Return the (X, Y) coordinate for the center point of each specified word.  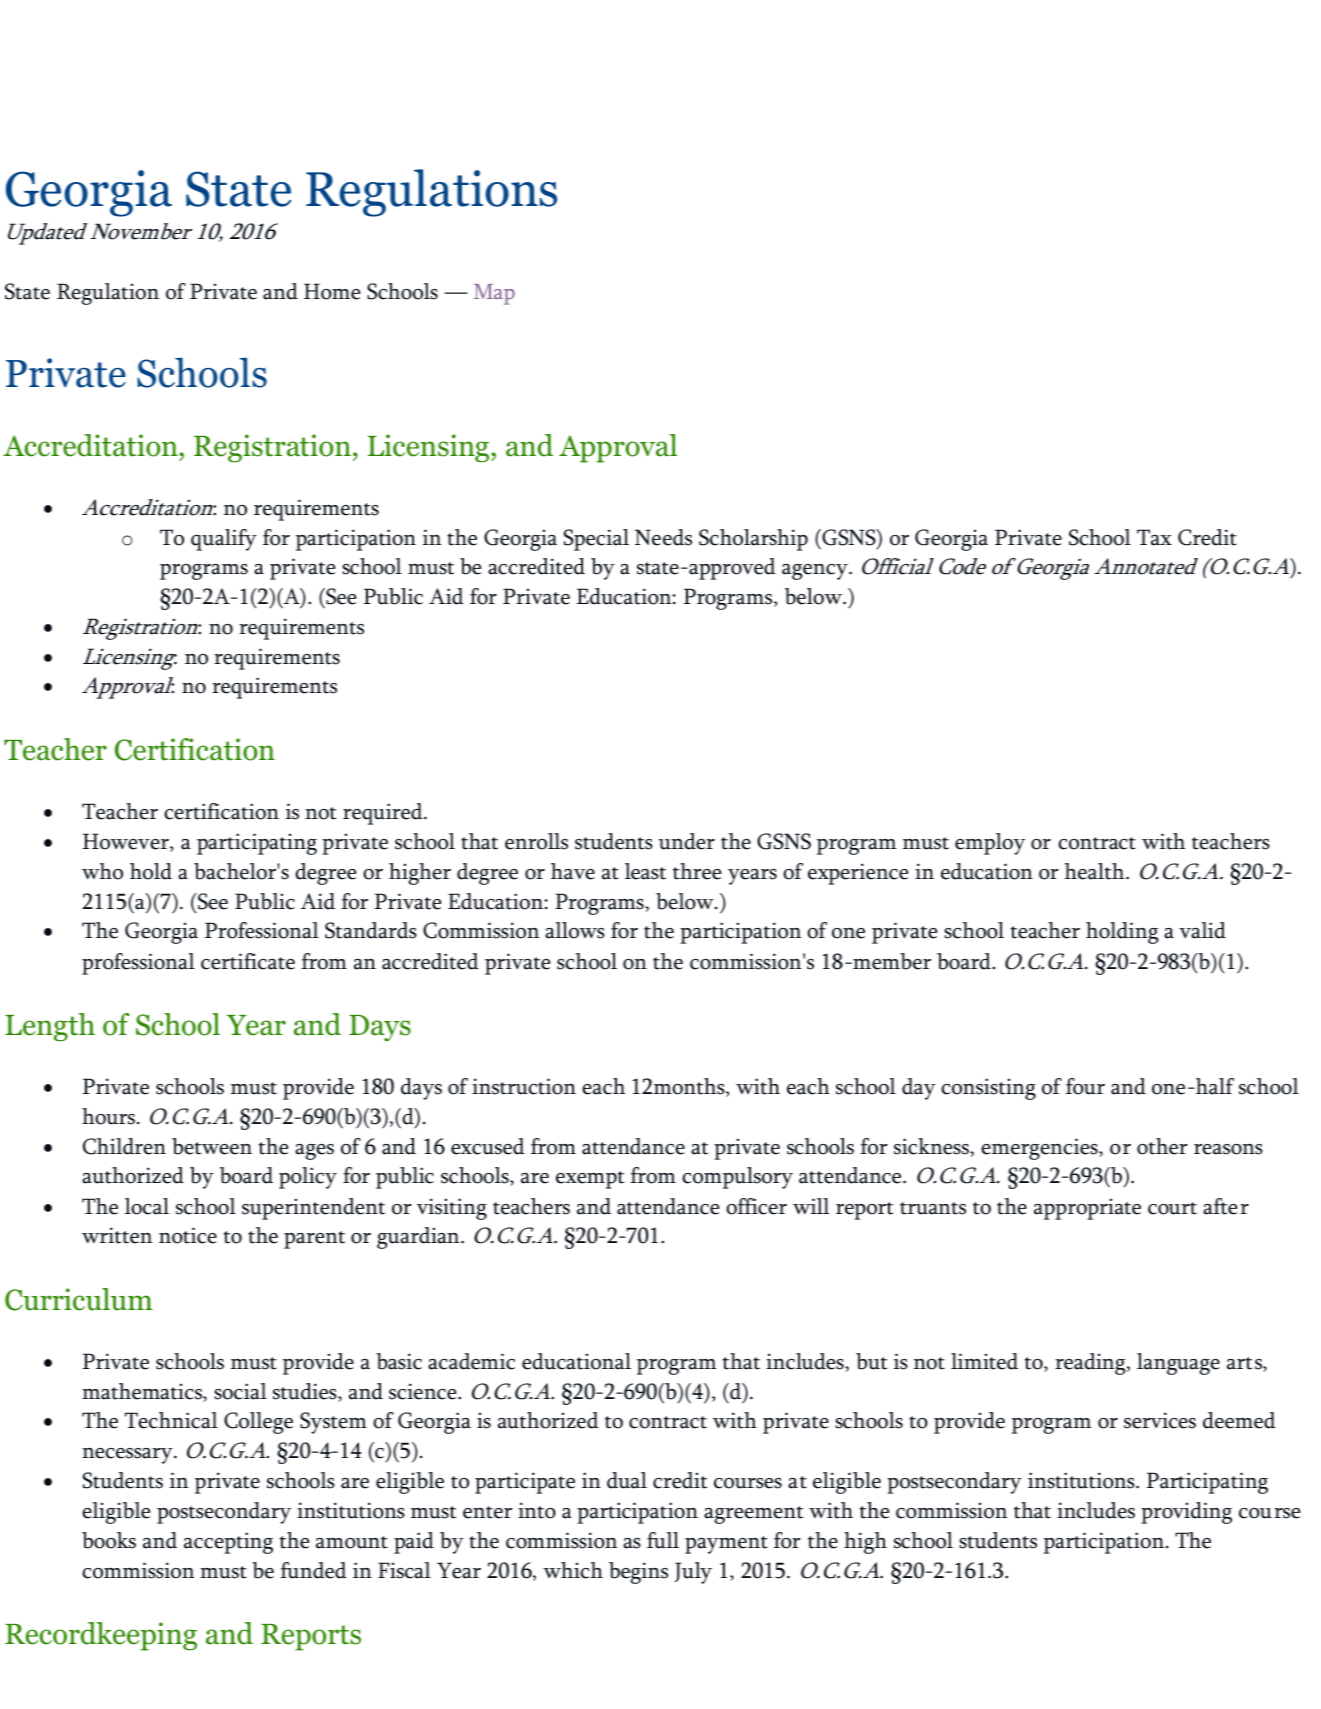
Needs (663, 537)
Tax (1154, 537)
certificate (248, 961)
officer (756, 1206)
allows (575, 930)
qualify (224, 540)
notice (188, 1235)
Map (494, 294)
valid (1202, 930)
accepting (228, 1543)
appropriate (1087, 1209)
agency (816, 572)
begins (638, 1573)
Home (332, 291)
